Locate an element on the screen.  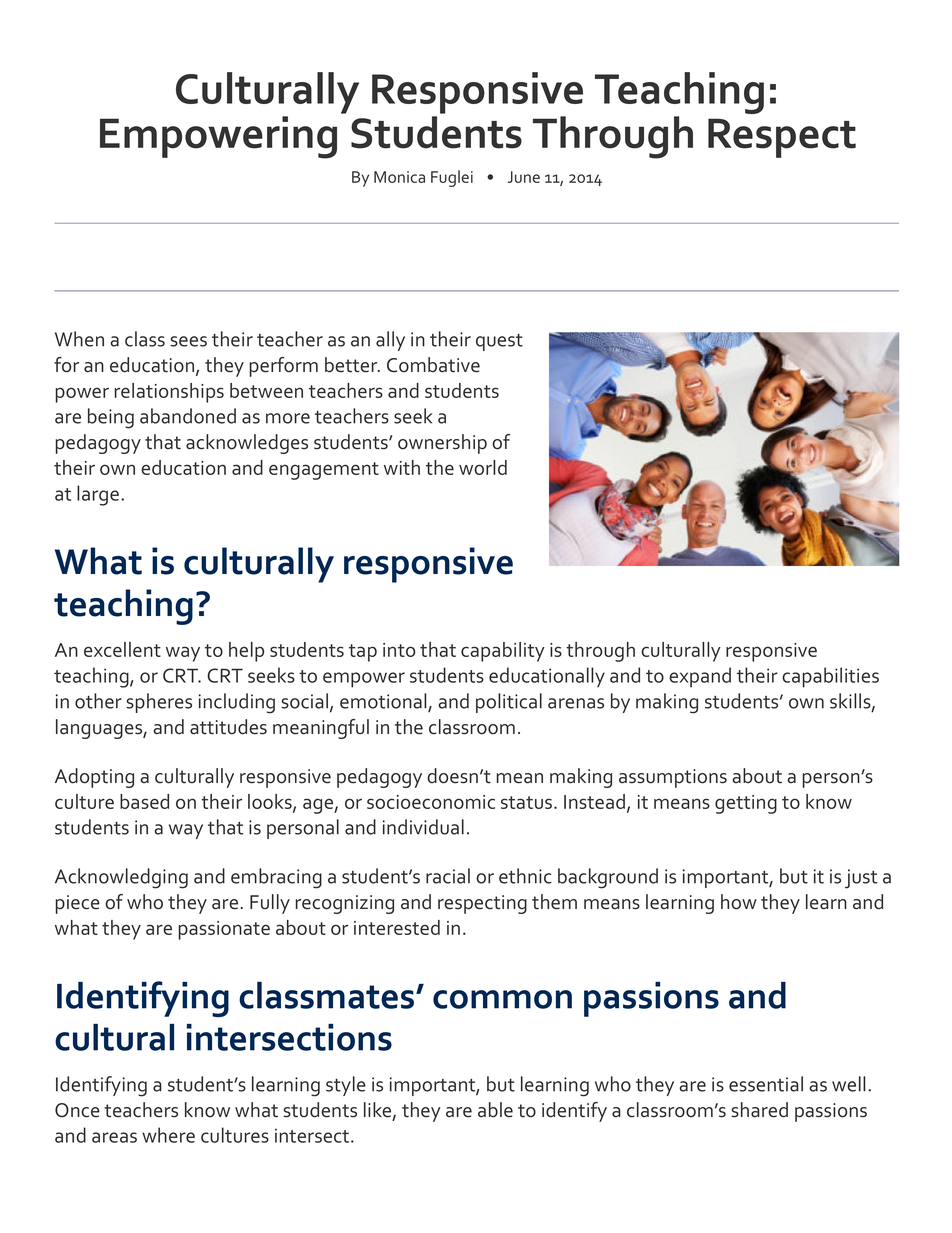
quest is located at coordinates (499, 342).
